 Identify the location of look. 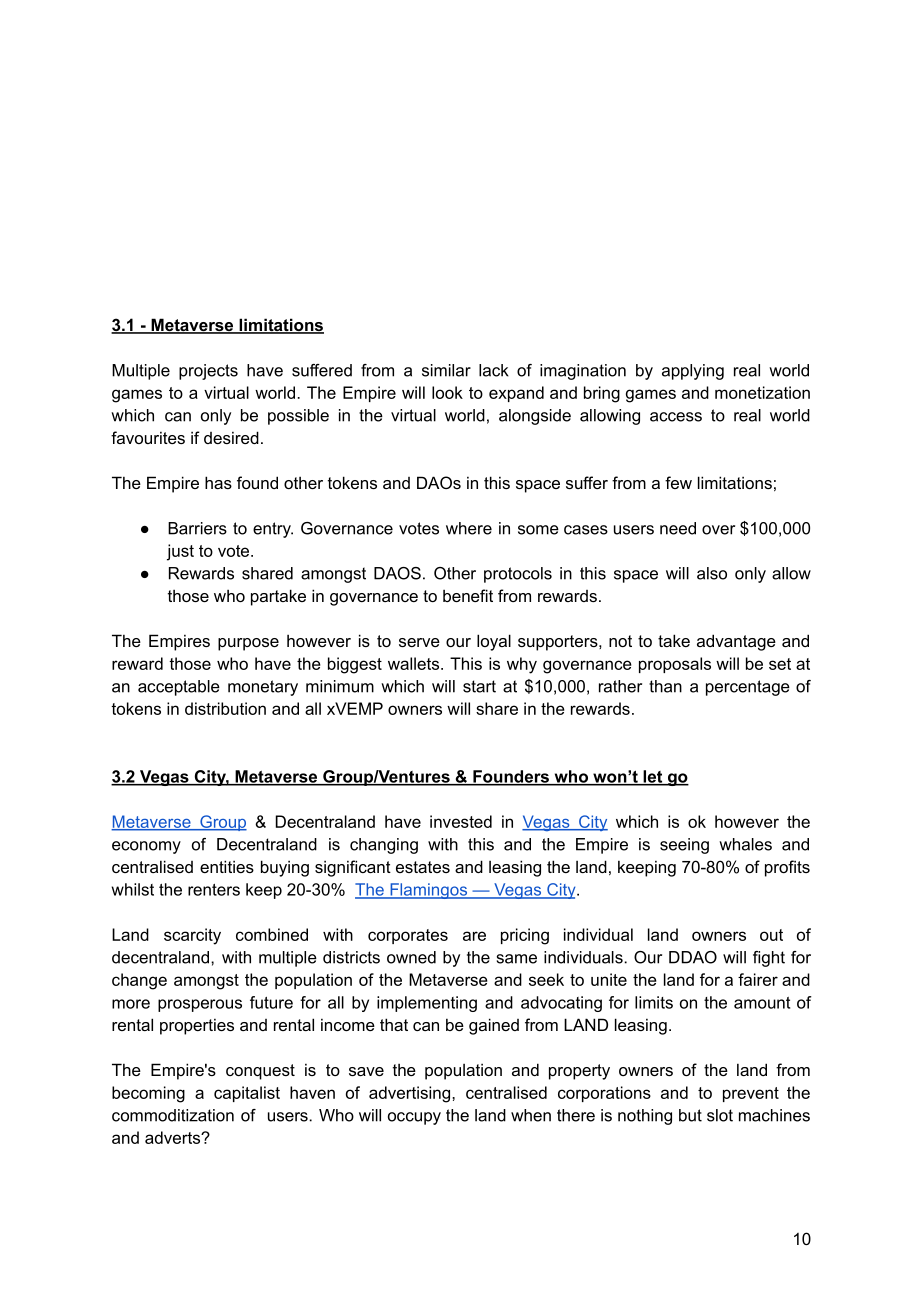
(447, 392).
